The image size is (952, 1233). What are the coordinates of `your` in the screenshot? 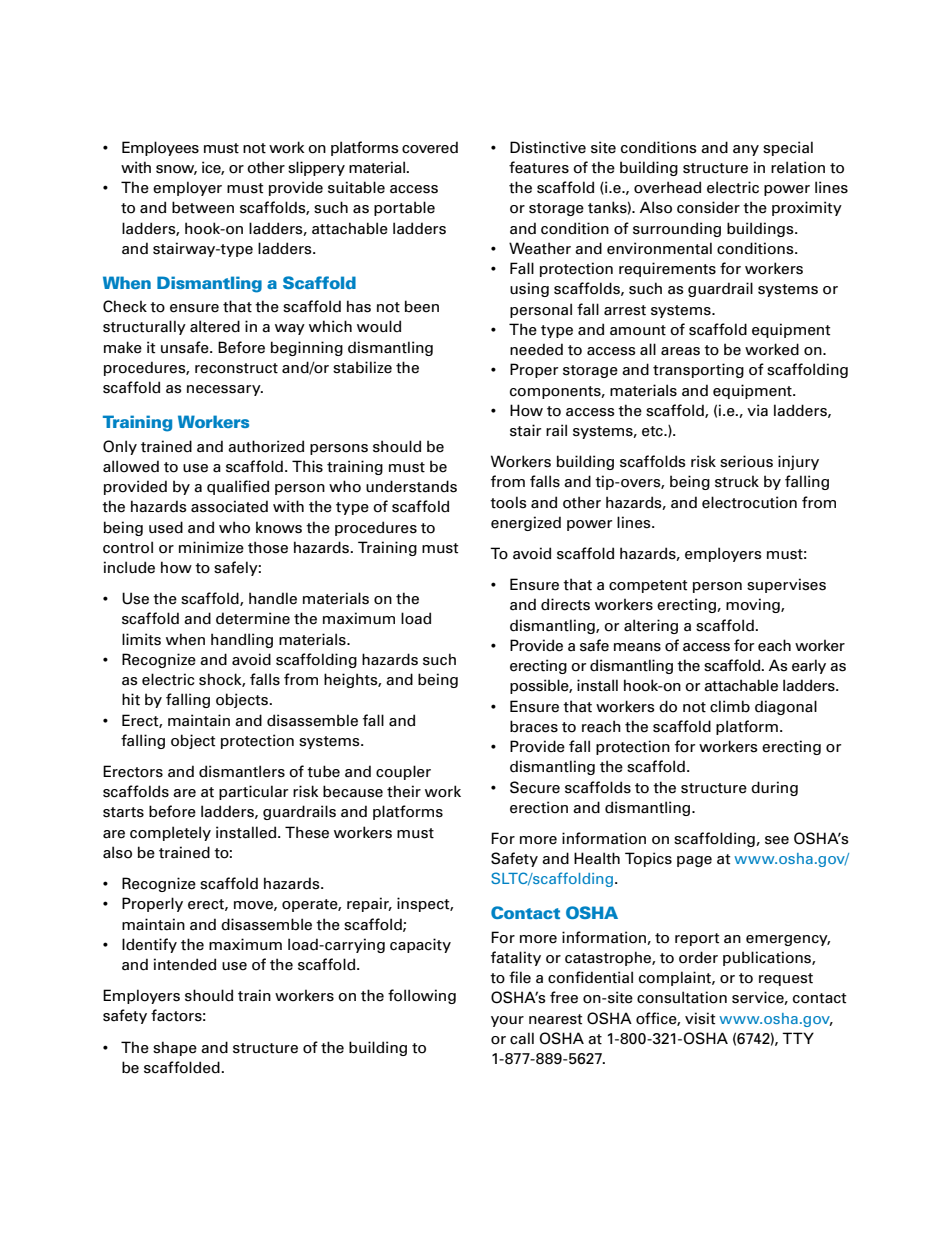 It's located at (507, 1021).
